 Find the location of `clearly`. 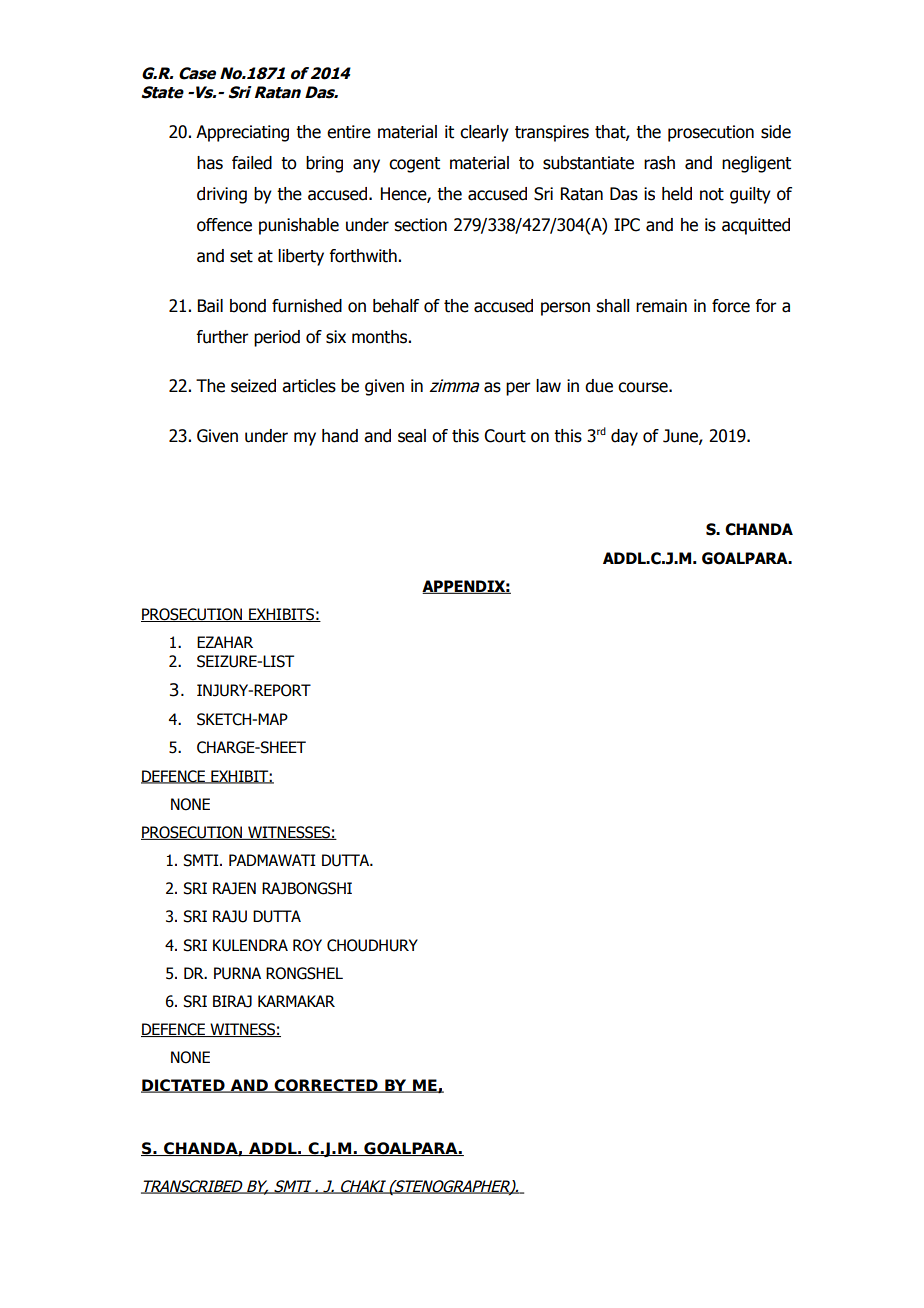

clearly is located at coordinates (484, 133).
